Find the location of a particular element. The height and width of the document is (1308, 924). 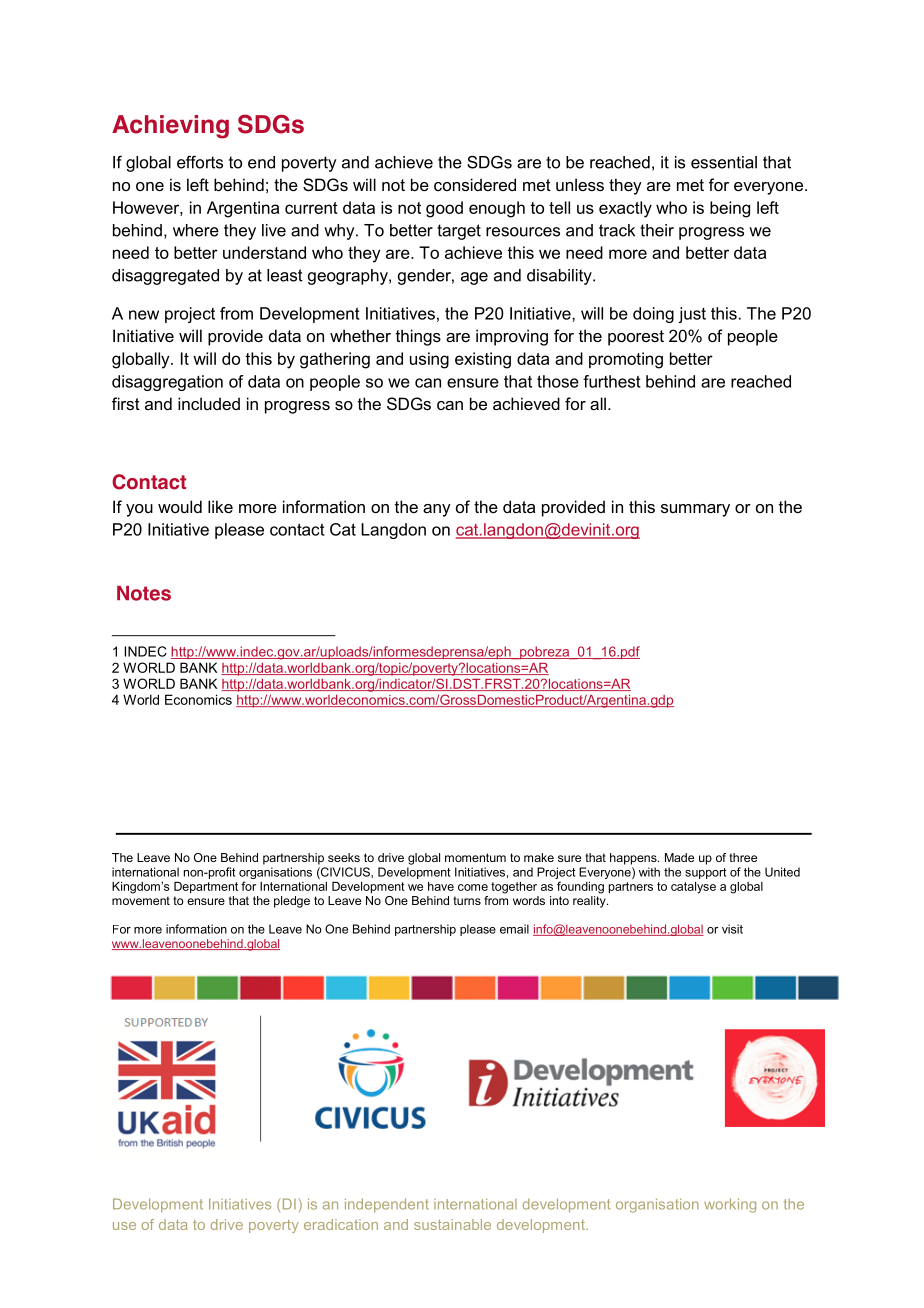

Made is located at coordinates (679, 857).
